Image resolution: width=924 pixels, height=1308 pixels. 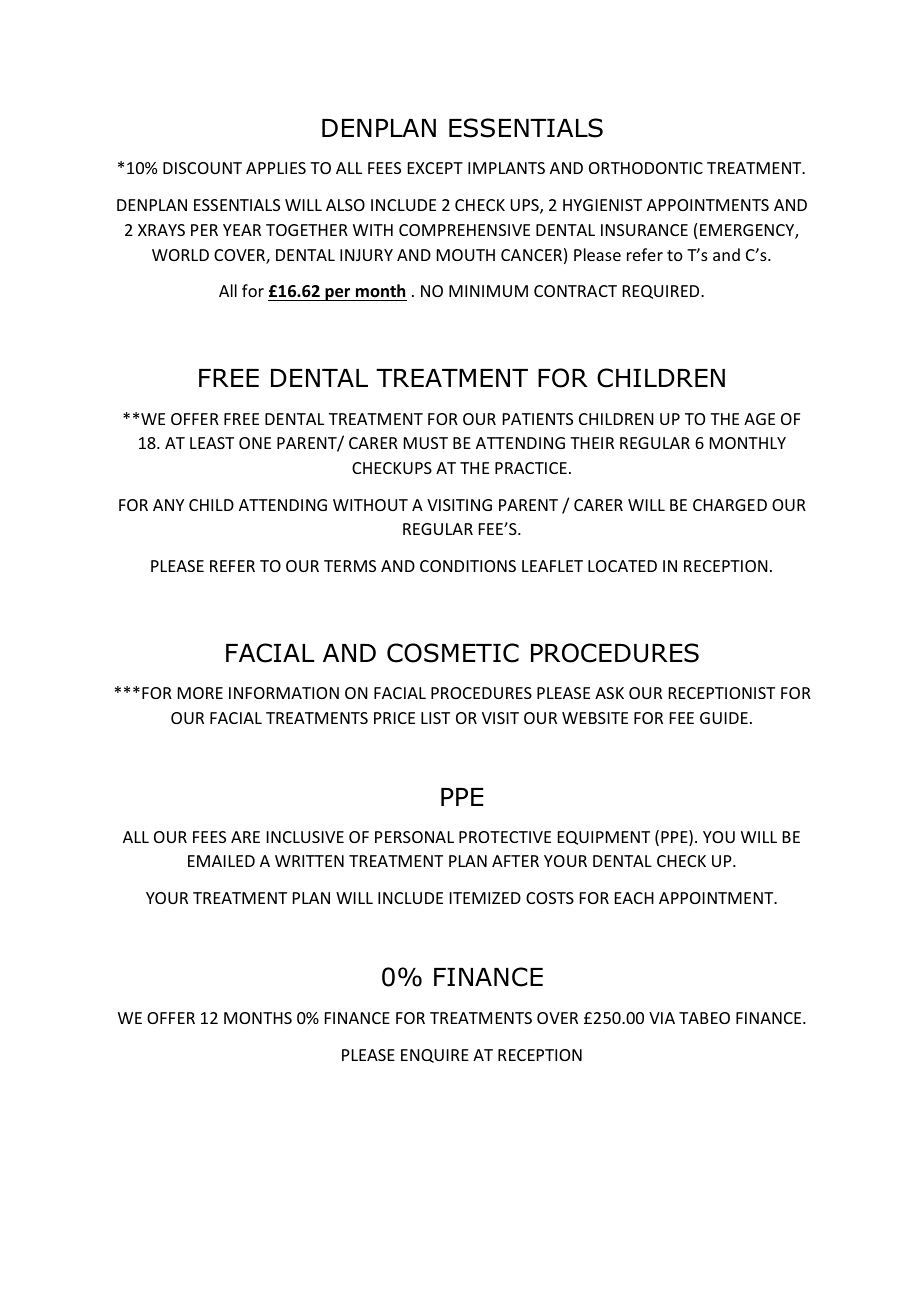 I want to click on EXCEPT, so click(x=435, y=168).
